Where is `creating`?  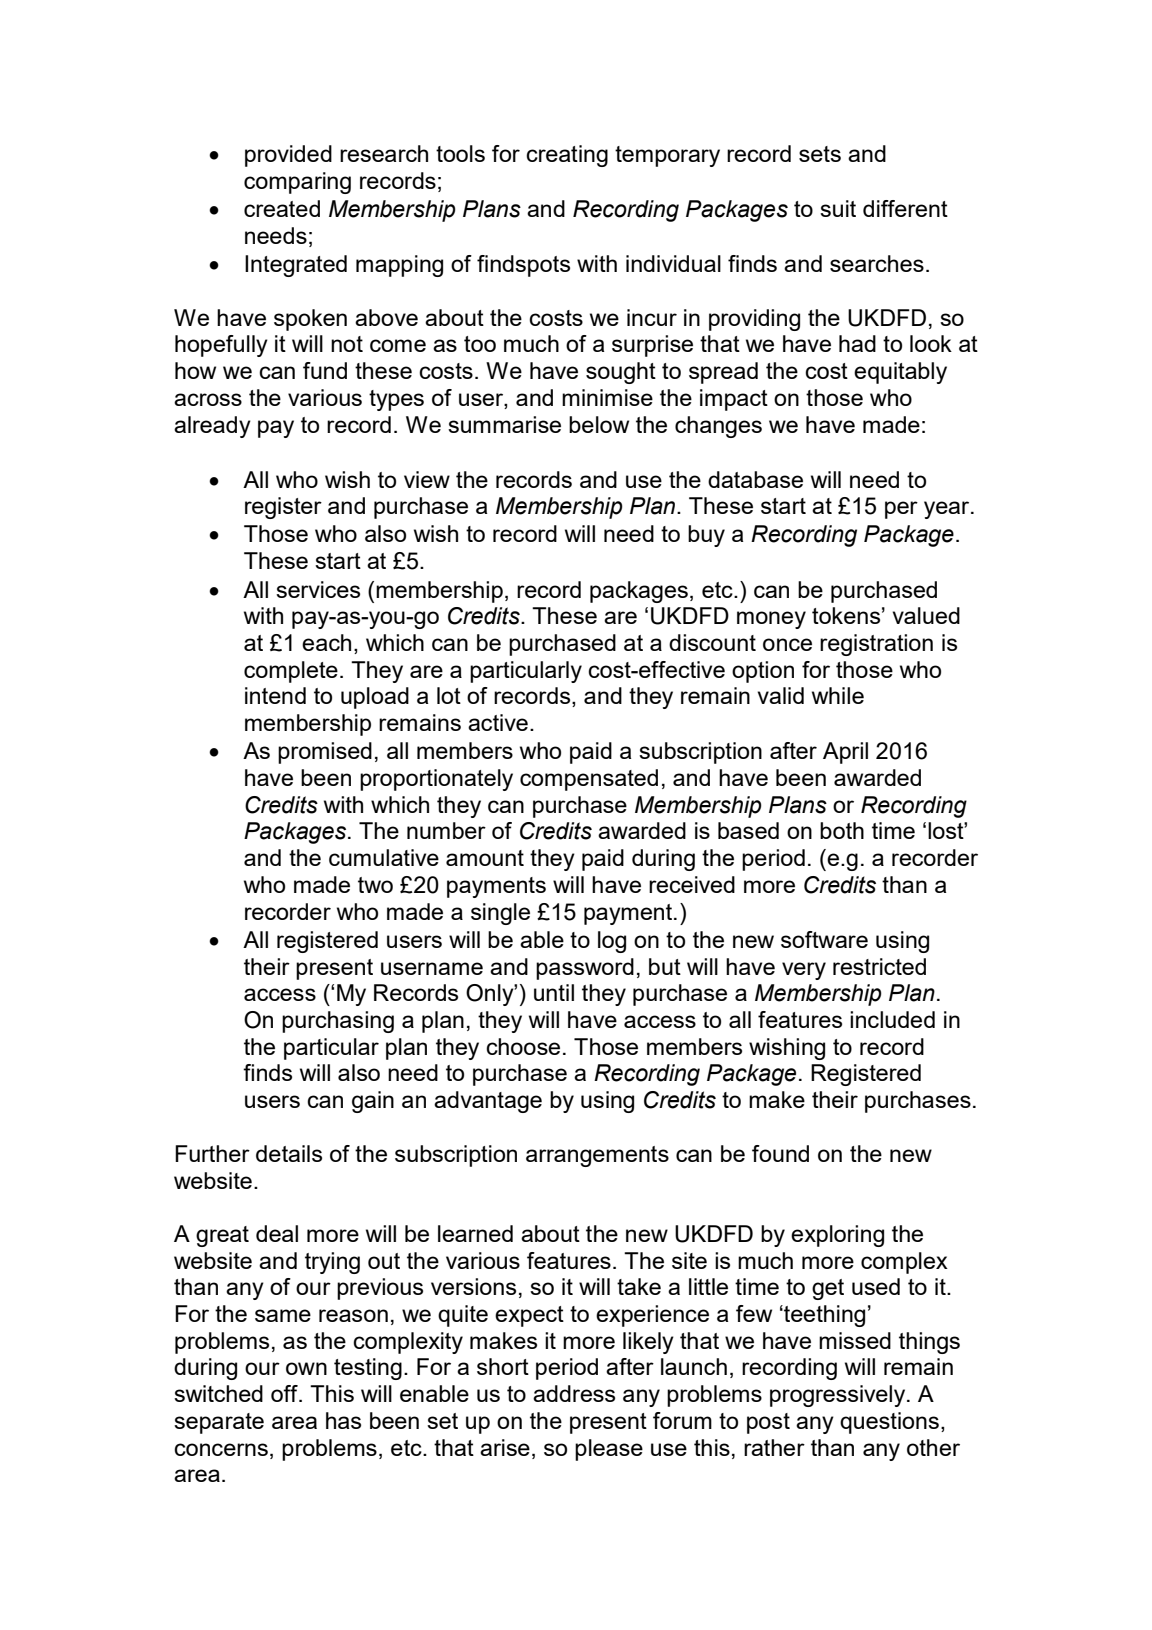
creating is located at coordinates (567, 156).
